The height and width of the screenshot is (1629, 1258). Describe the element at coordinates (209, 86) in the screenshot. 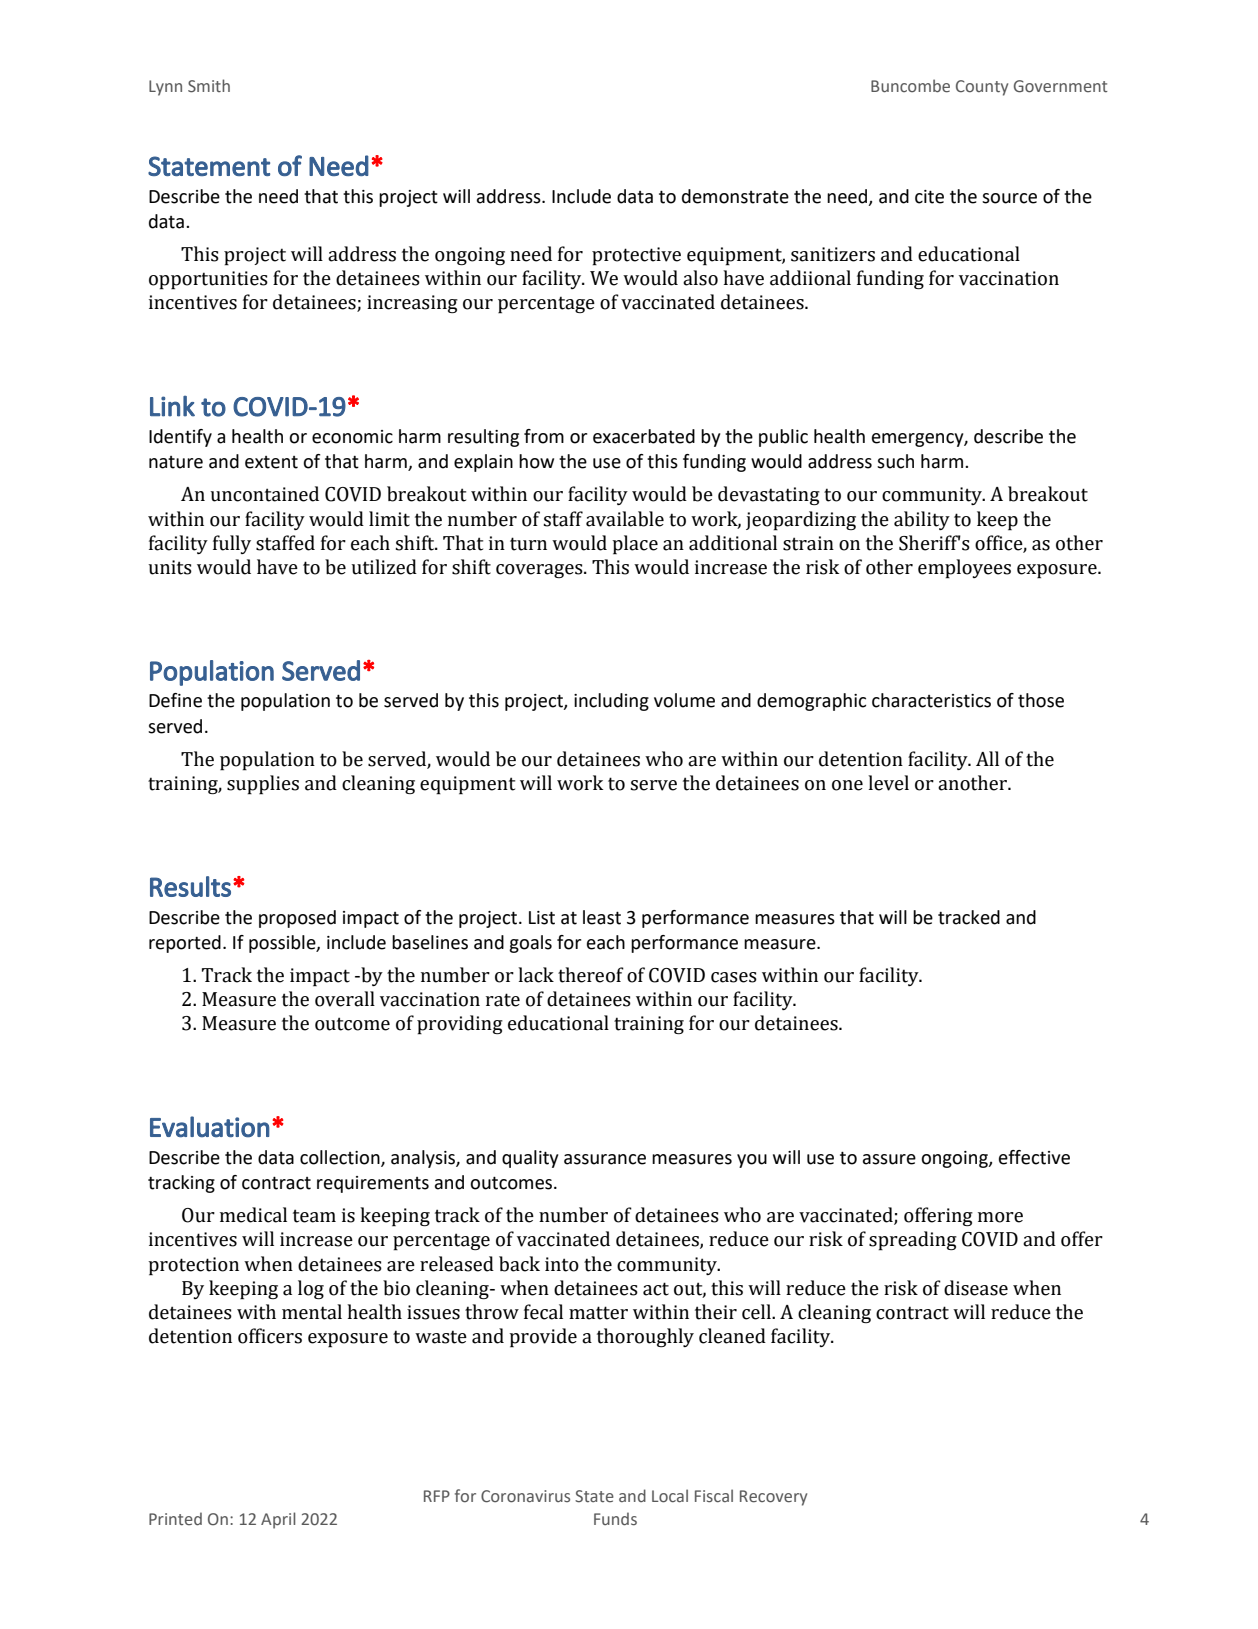

I see `Smith` at that location.
